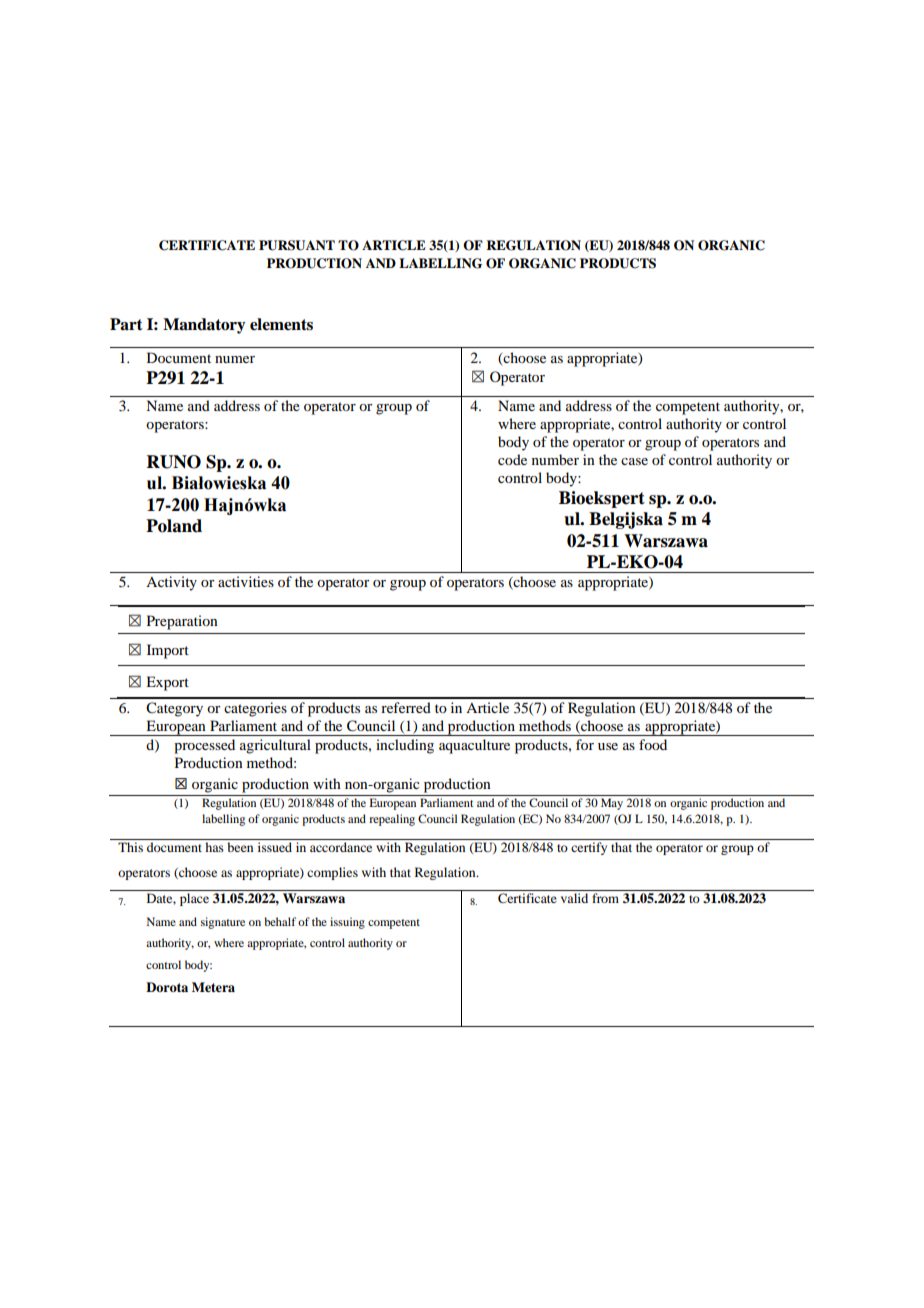 This page has height=1308, width=924. Describe the element at coordinates (174, 526) in the page. I see `Poland` at that location.
